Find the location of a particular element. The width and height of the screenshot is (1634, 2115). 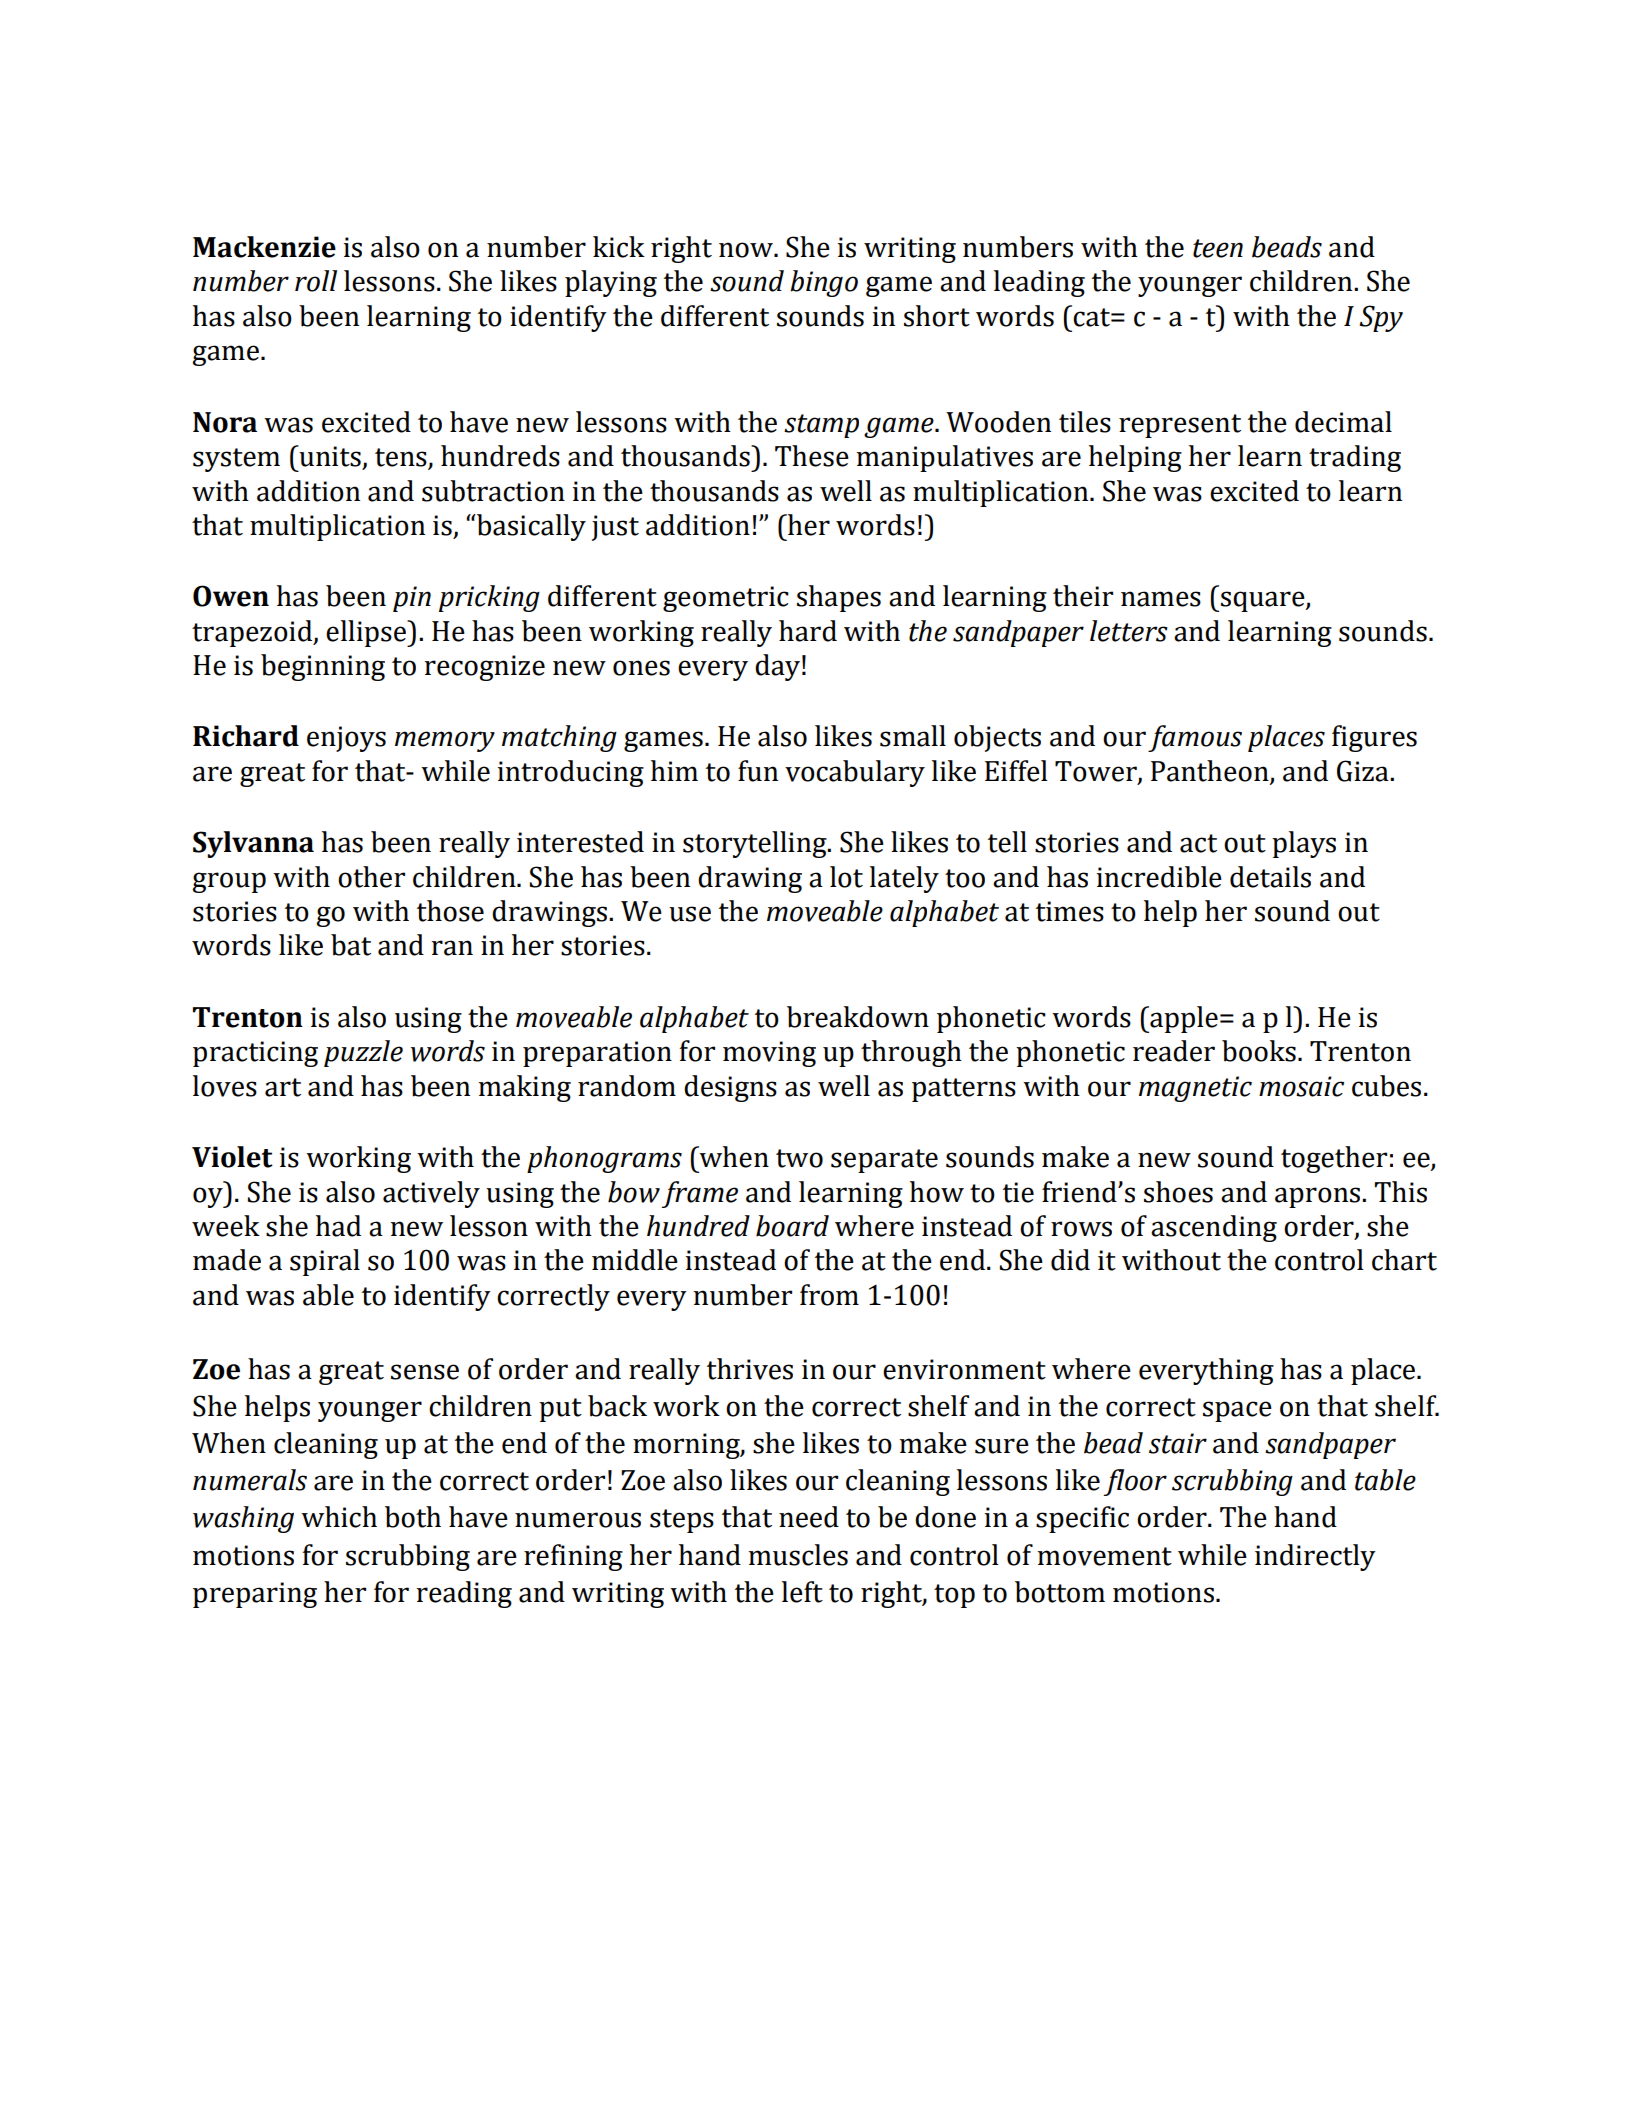

teen is located at coordinates (1218, 248).
